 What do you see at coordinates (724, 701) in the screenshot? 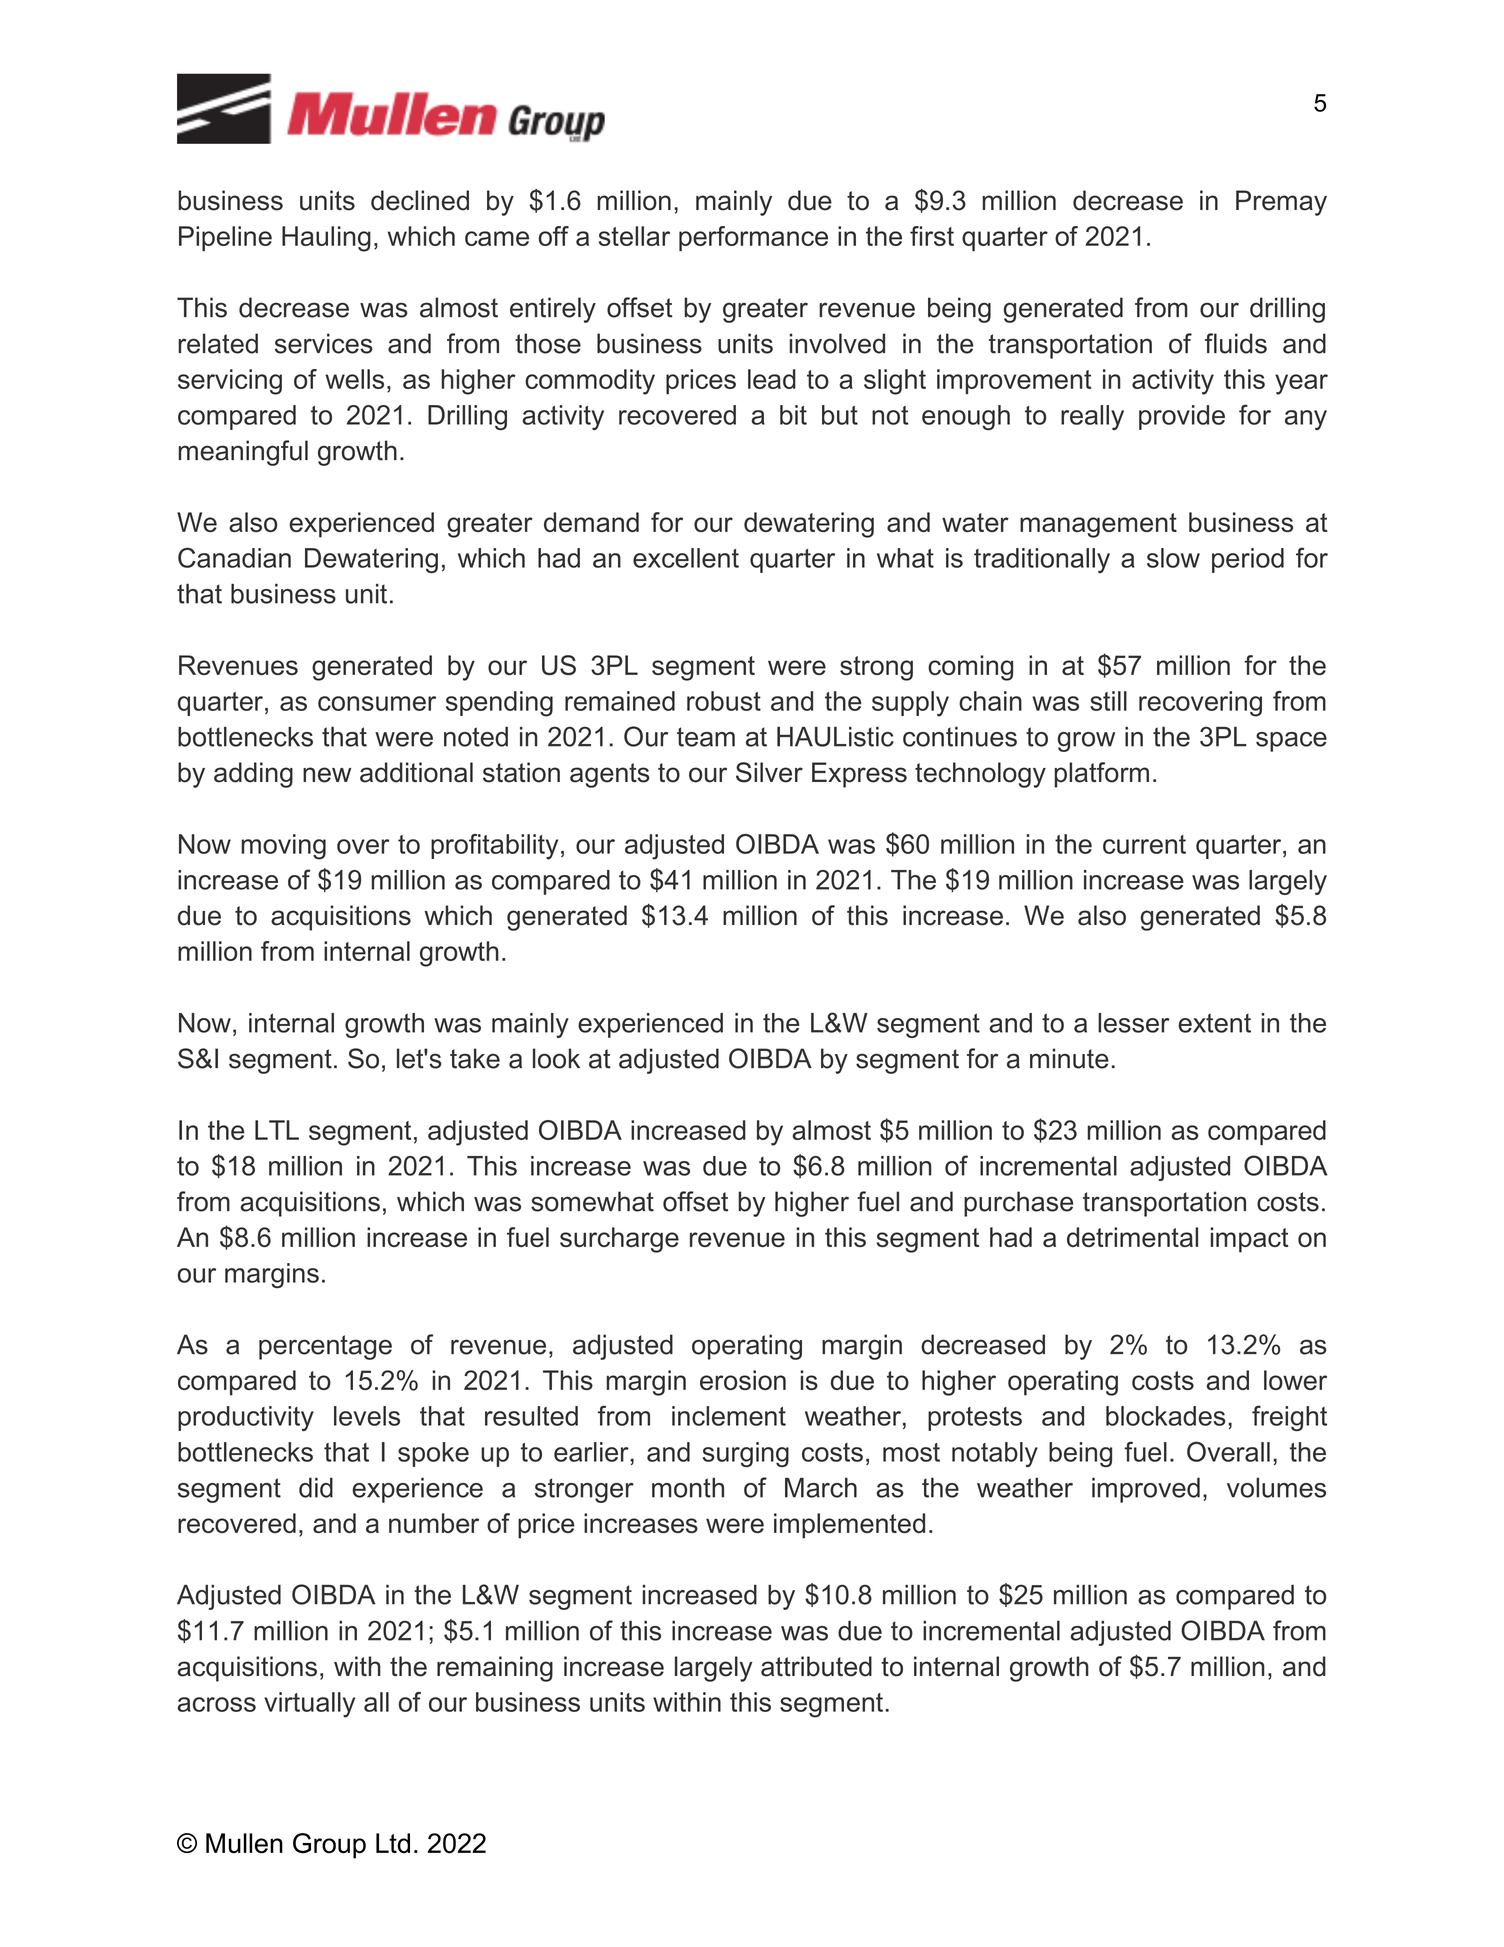
I see `robust` at bounding box center [724, 701].
